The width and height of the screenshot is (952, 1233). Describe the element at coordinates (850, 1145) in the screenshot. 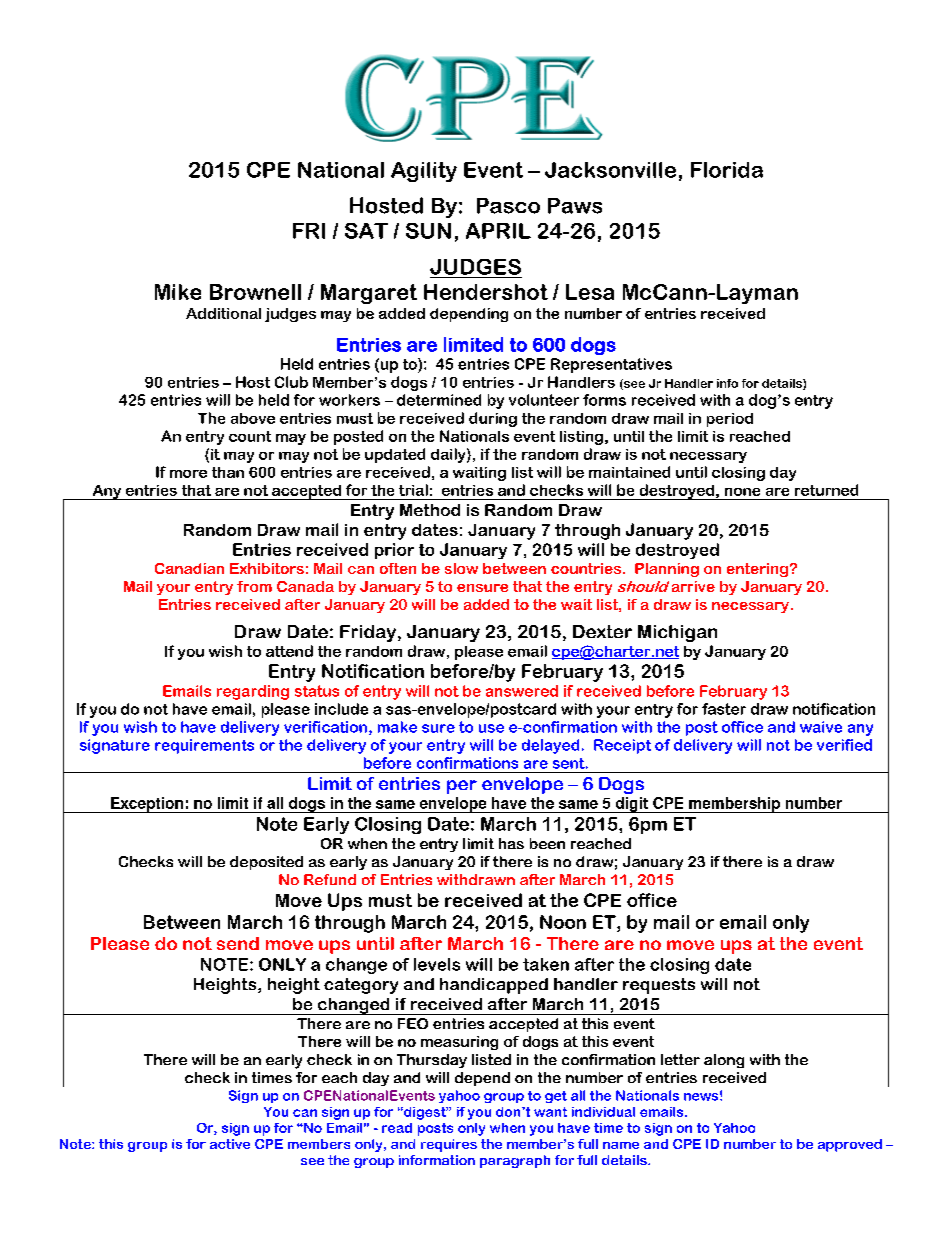

I see `approved` at that location.
